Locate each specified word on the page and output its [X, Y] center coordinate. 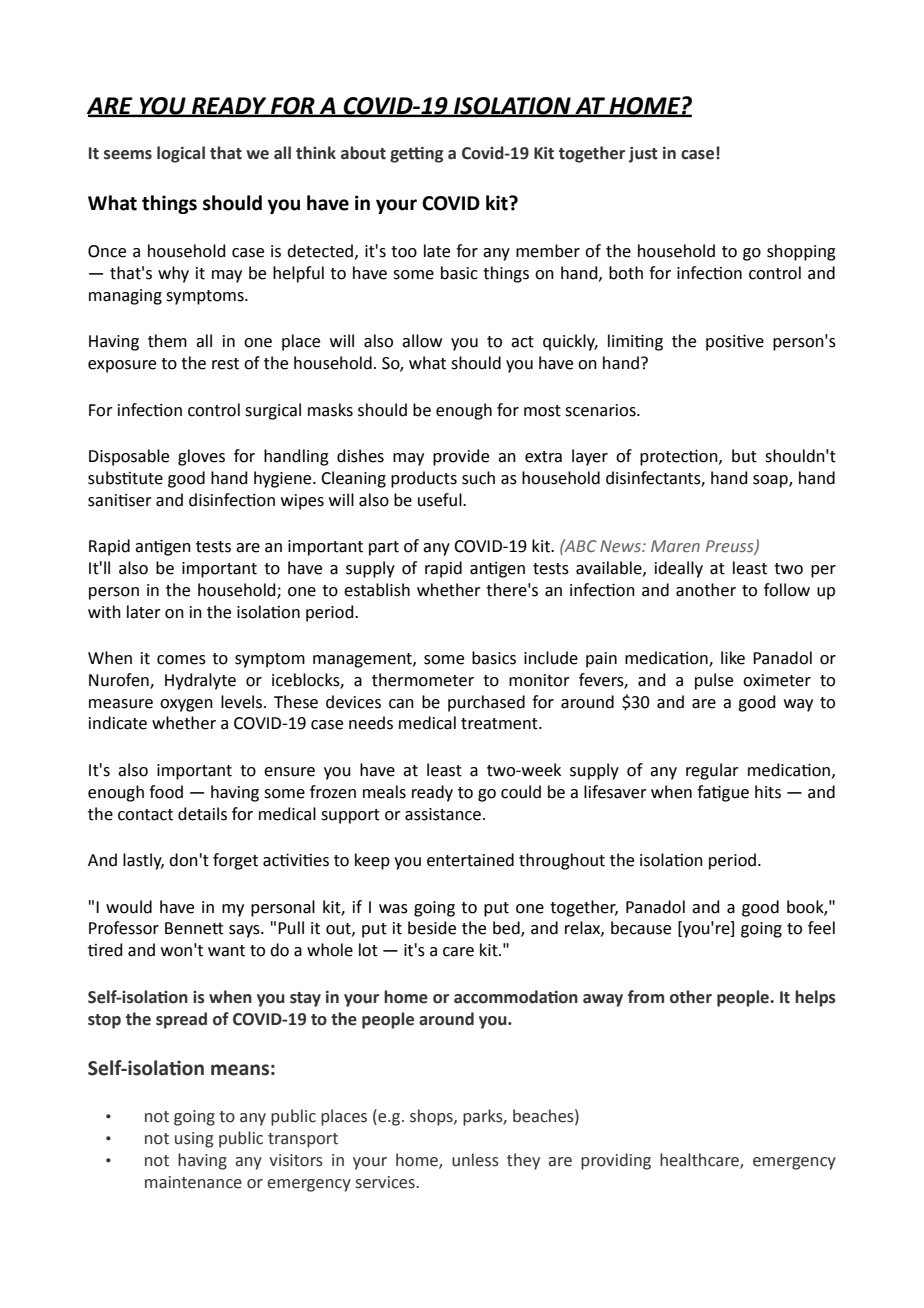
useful [441, 500]
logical [181, 154]
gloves [201, 457]
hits [768, 792]
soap [771, 481]
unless [475, 1160]
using [194, 1140]
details [202, 814]
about [363, 153]
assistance [443, 814]
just [643, 155]
